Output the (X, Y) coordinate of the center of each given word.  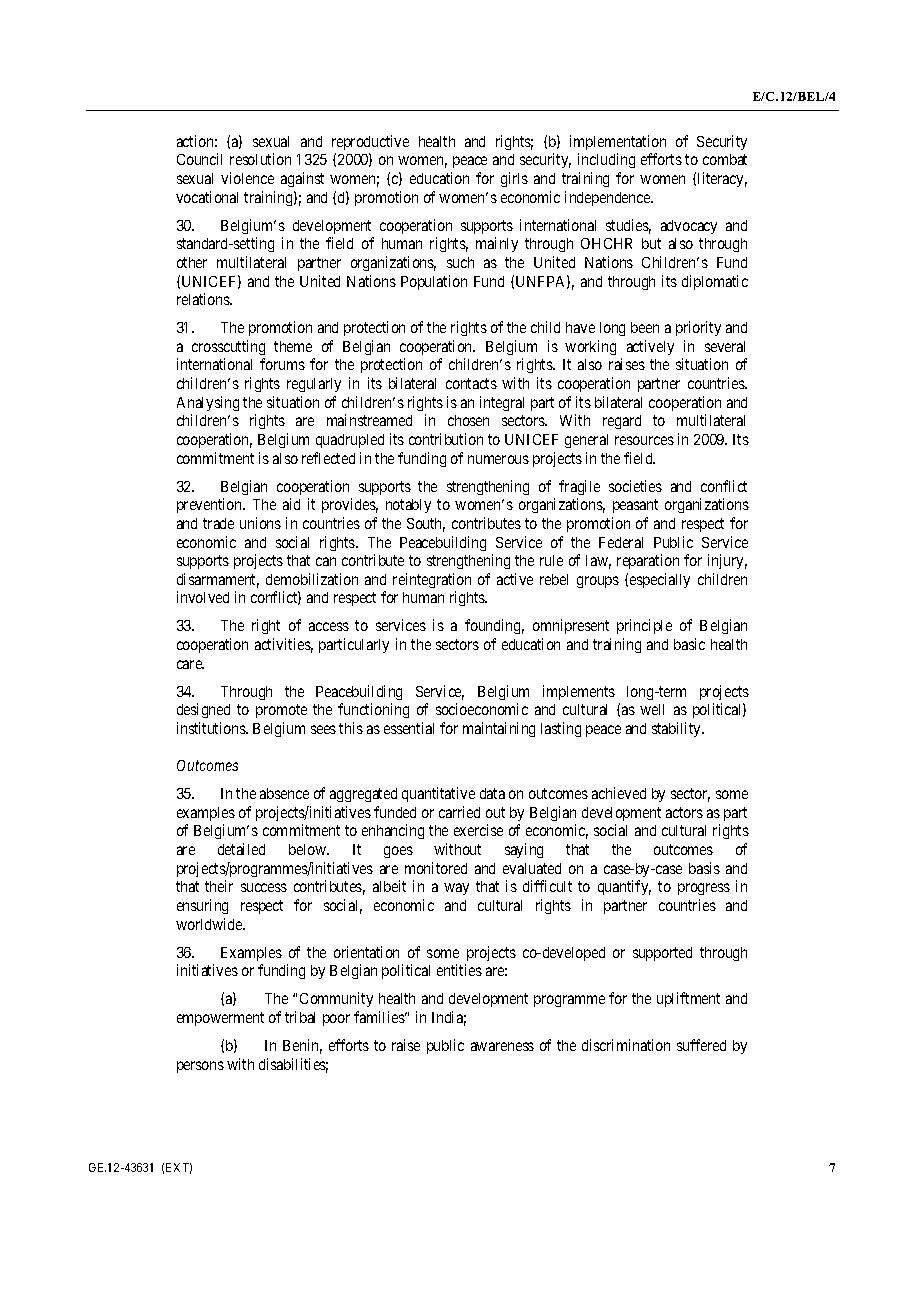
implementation (618, 142)
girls (514, 179)
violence (247, 178)
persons (200, 1067)
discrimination (626, 1045)
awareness (502, 1046)
